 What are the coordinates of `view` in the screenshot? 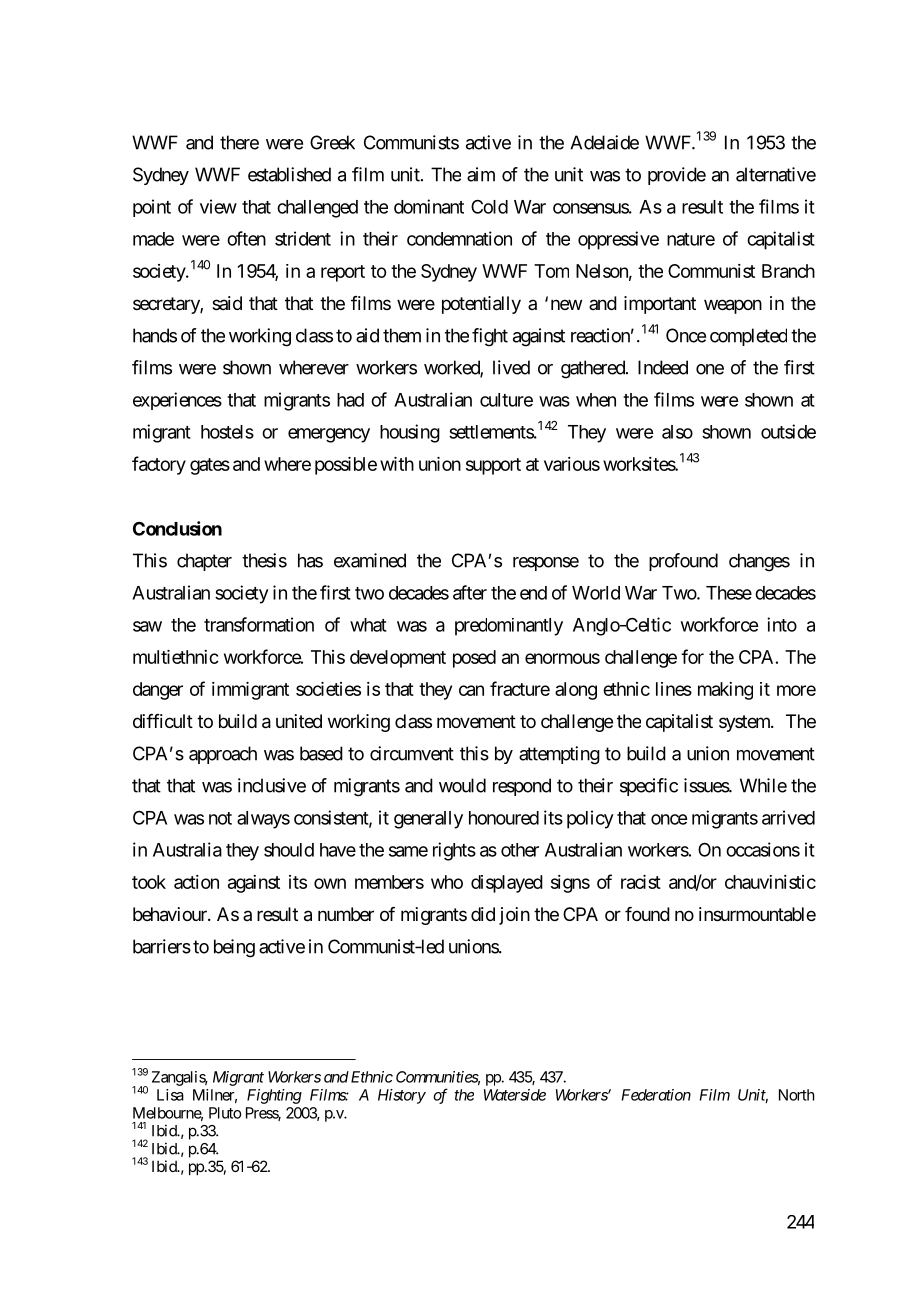 It's located at (218, 206).
